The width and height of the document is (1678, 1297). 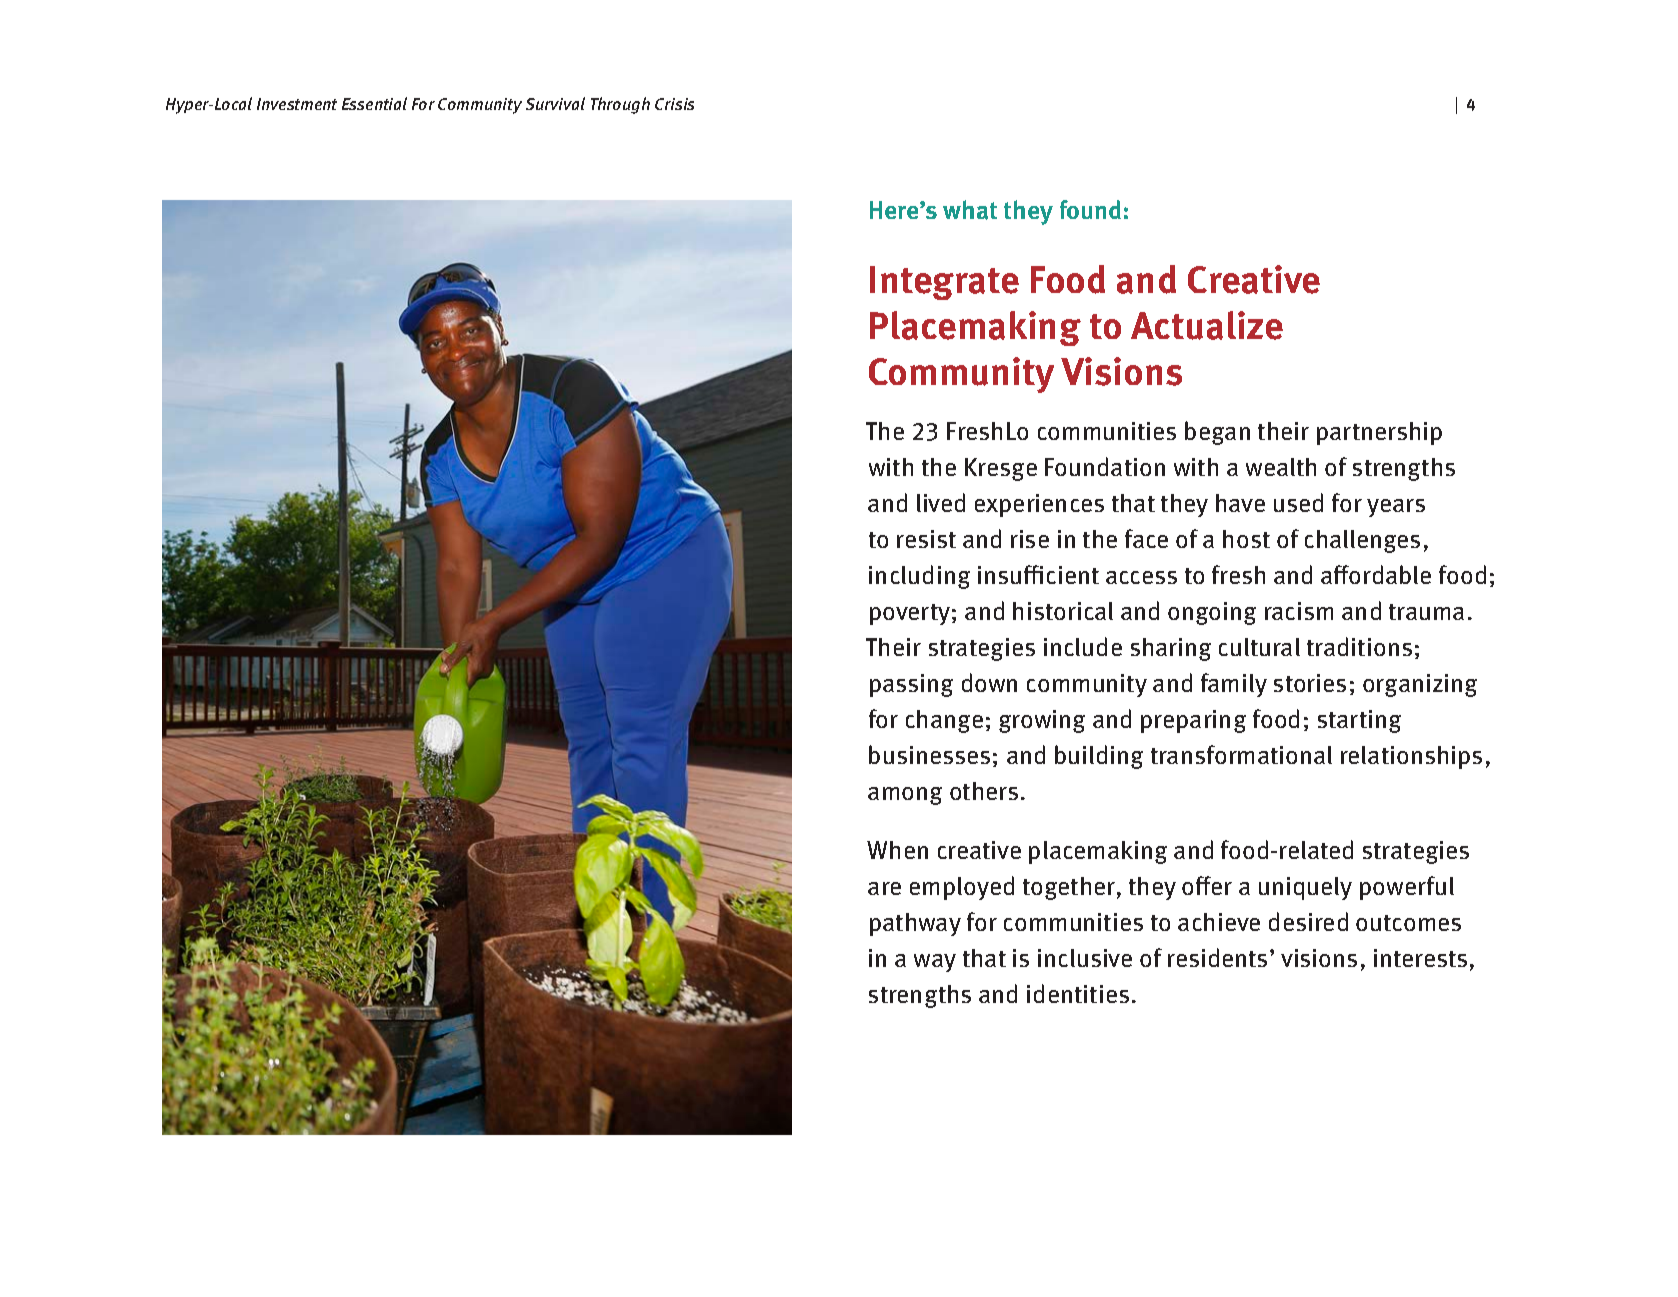 I want to click on what, so click(x=970, y=210).
